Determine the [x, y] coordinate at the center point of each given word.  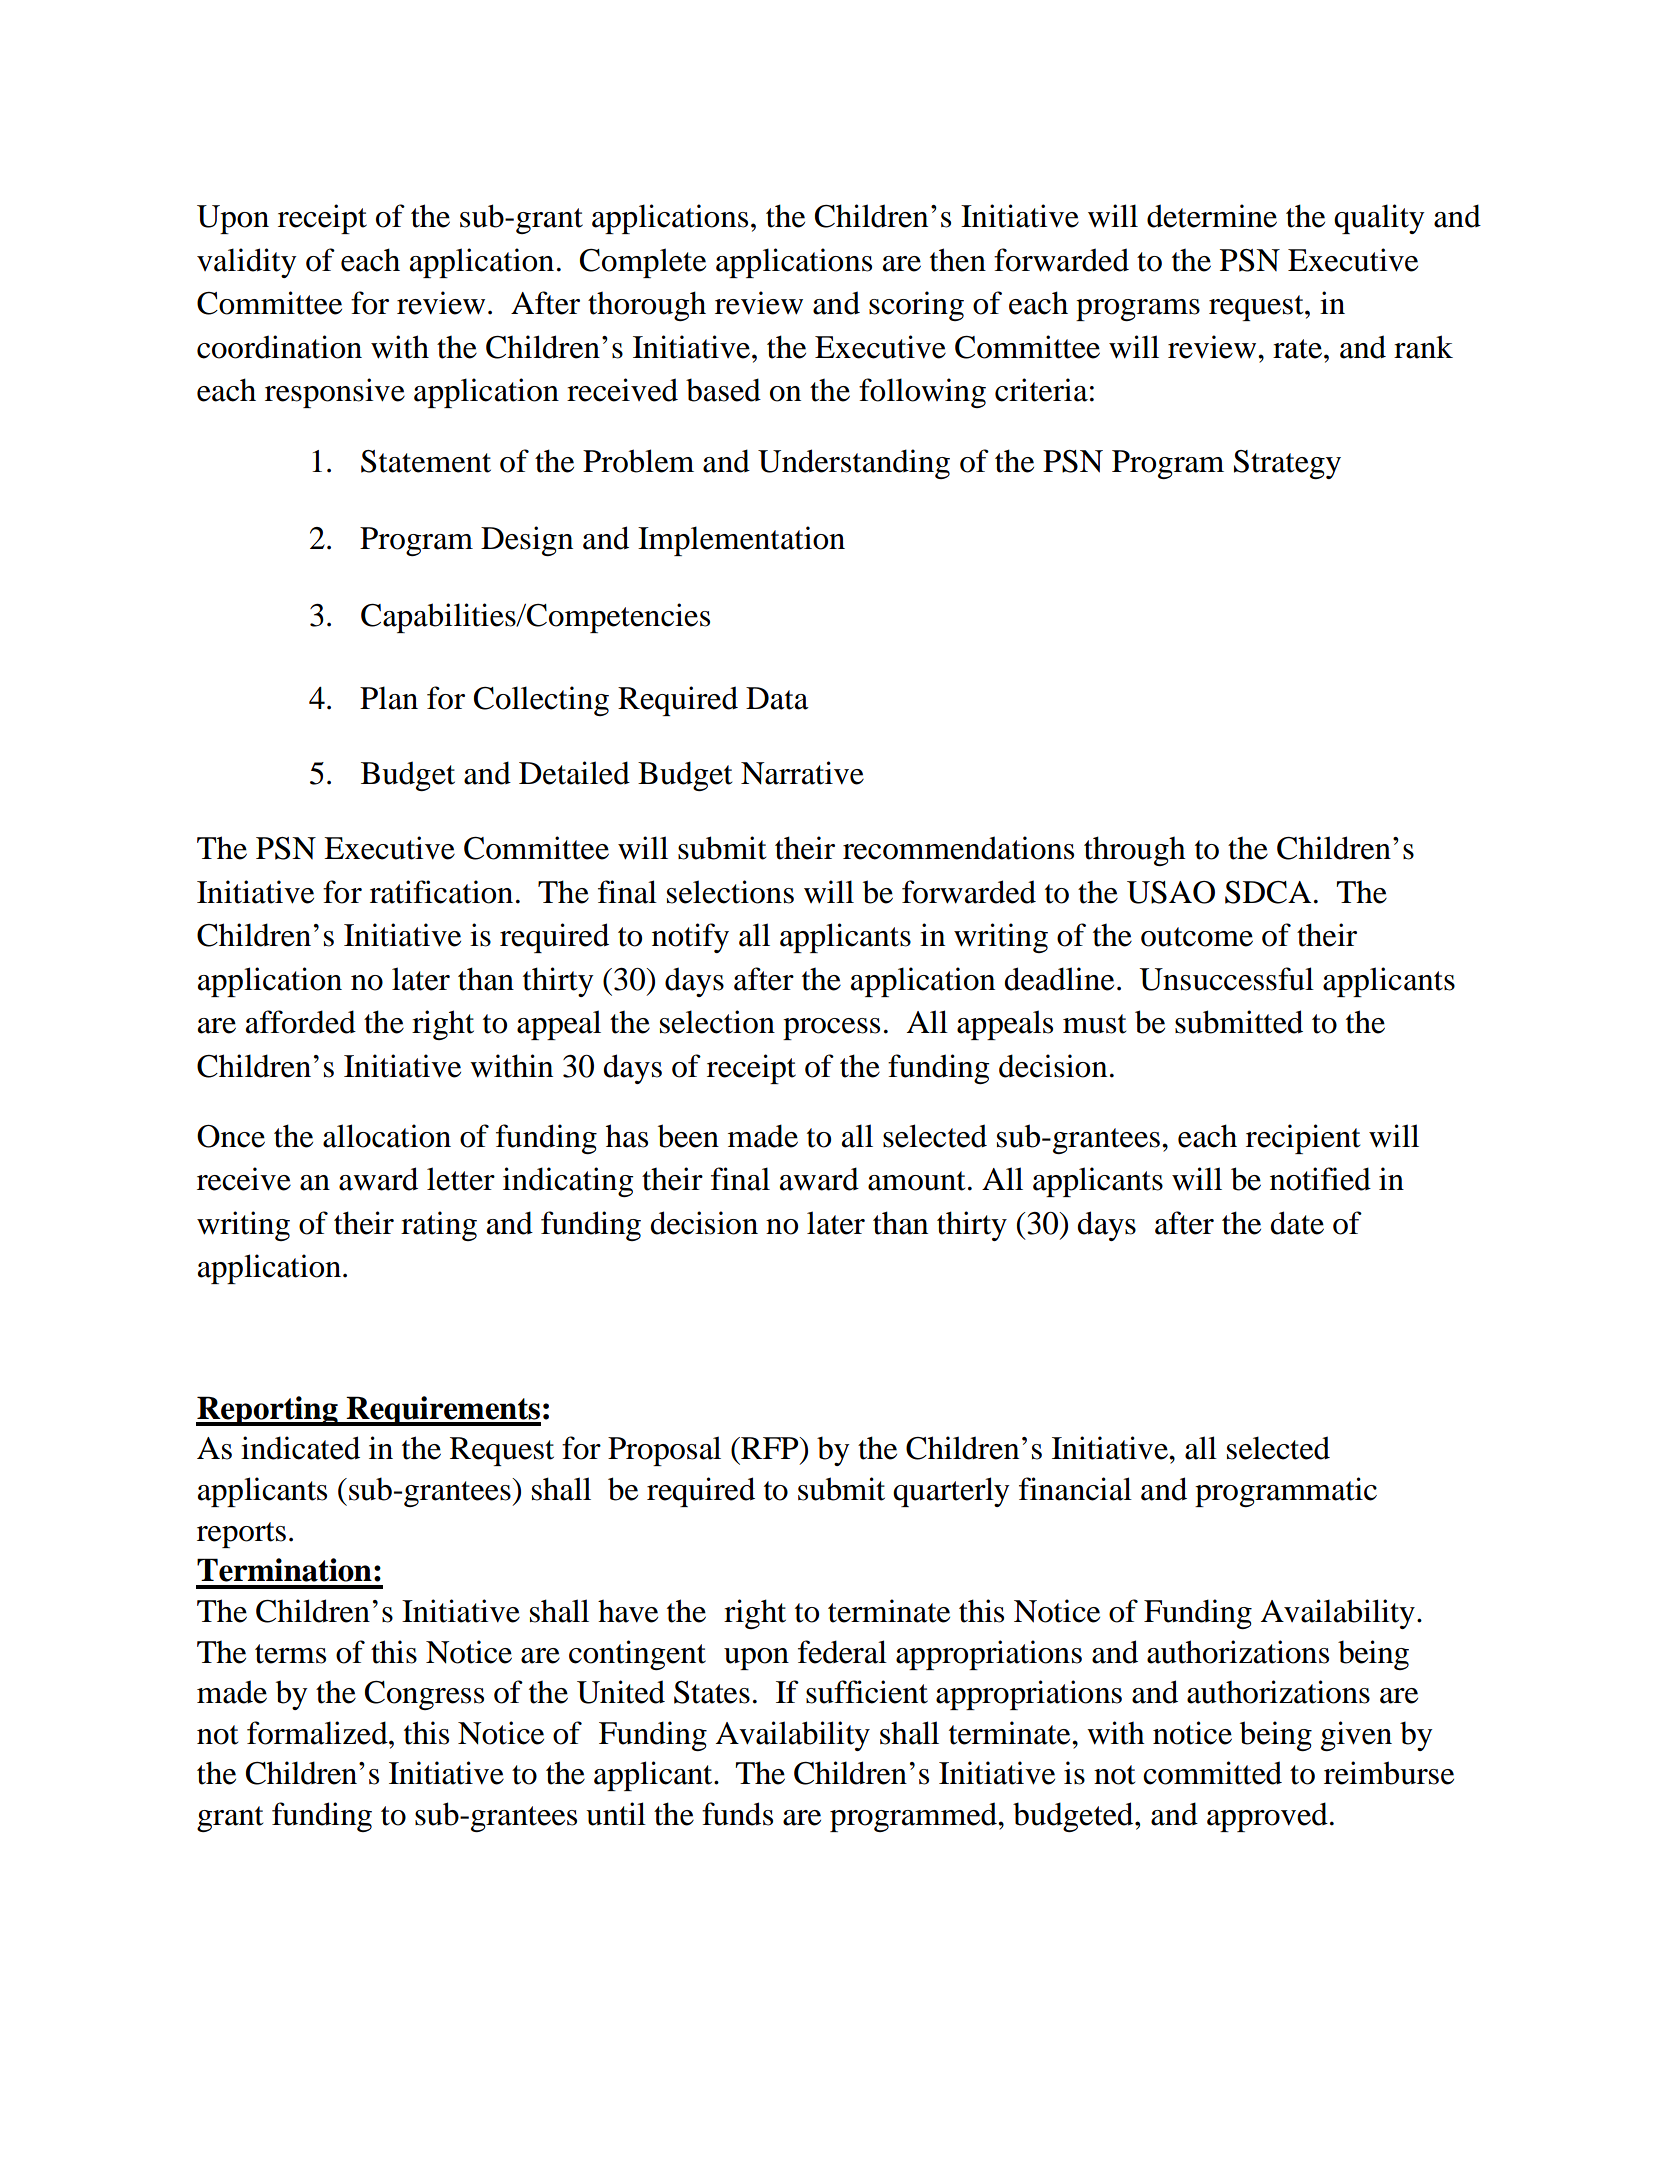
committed [1212, 1773]
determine [1212, 216]
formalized [318, 1733]
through [1135, 851]
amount [916, 1181]
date [1297, 1223]
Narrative [802, 773]
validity [247, 263]
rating [439, 1226]
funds [737, 1814]
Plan [389, 698]
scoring [916, 306]
